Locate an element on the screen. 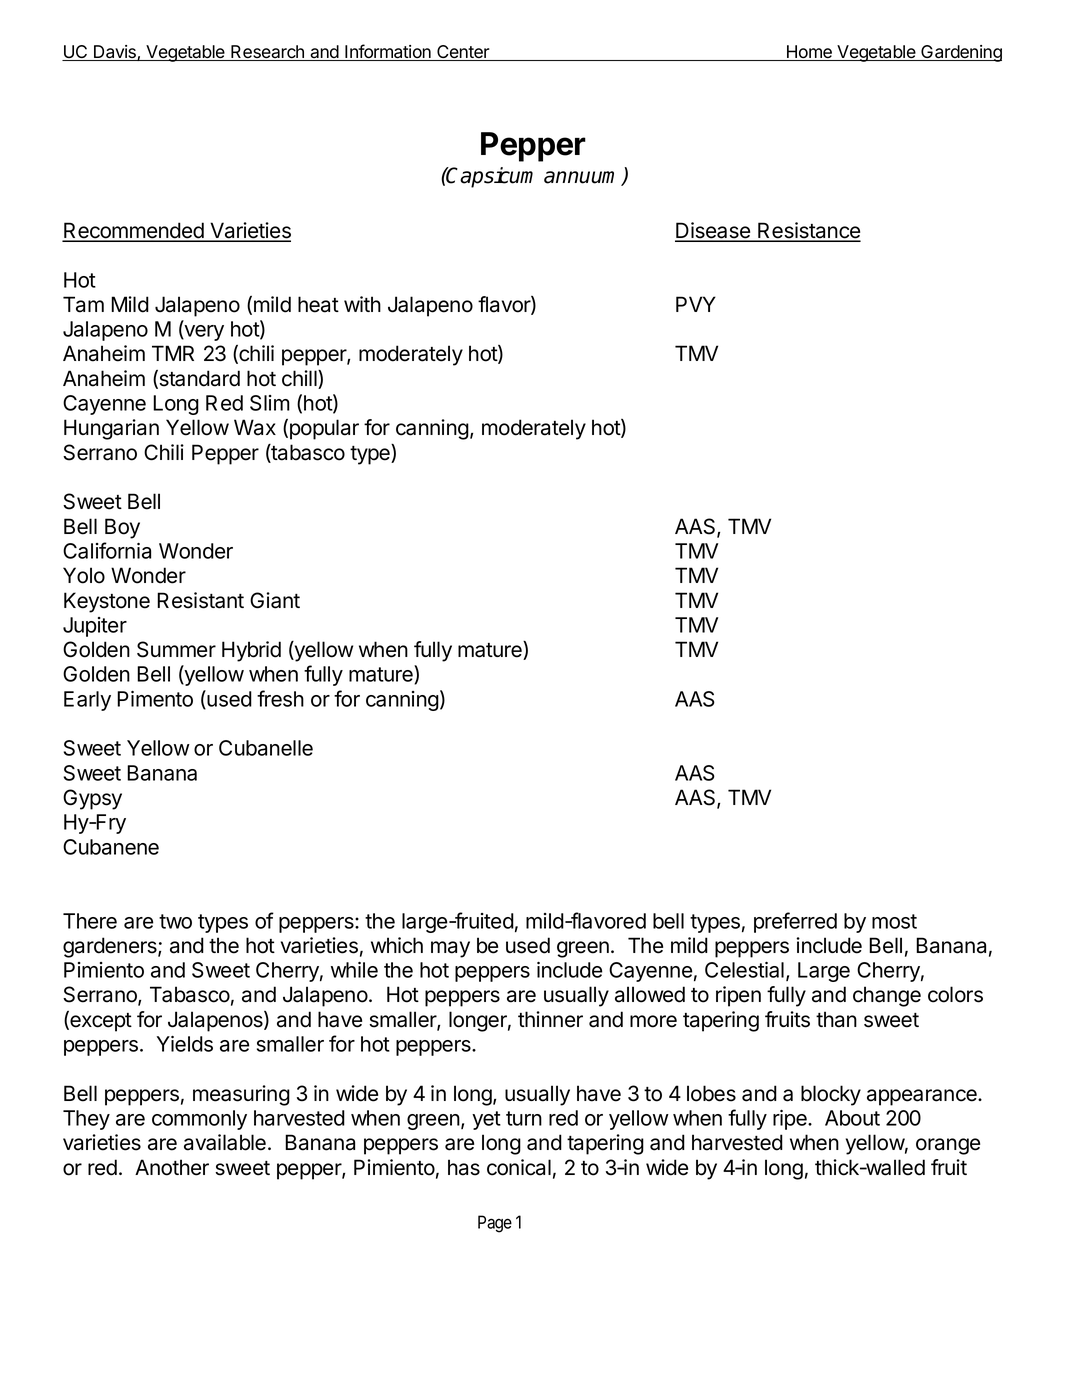 Image resolution: width=1065 pixels, height=1379 pixels. Another is located at coordinates (172, 1167).
